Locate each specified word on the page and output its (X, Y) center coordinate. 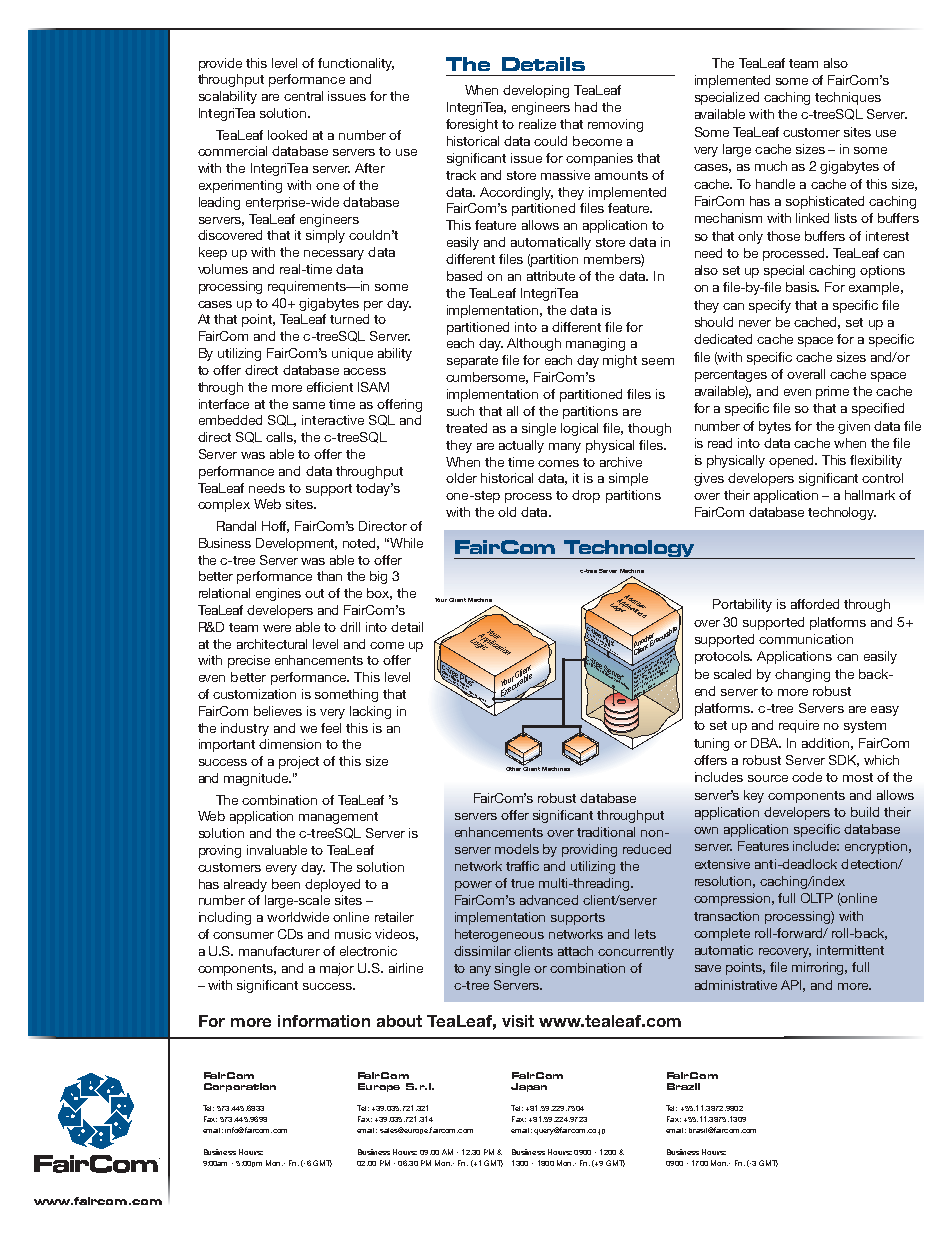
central (303, 96)
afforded (815, 604)
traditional (606, 832)
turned (349, 319)
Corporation (240, 1087)
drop (586, 496)
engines (278, 594)
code (807, 777)
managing (595, 344)
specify (770, 306)
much (771, 166)
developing (536, 91)
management (338, 818)
